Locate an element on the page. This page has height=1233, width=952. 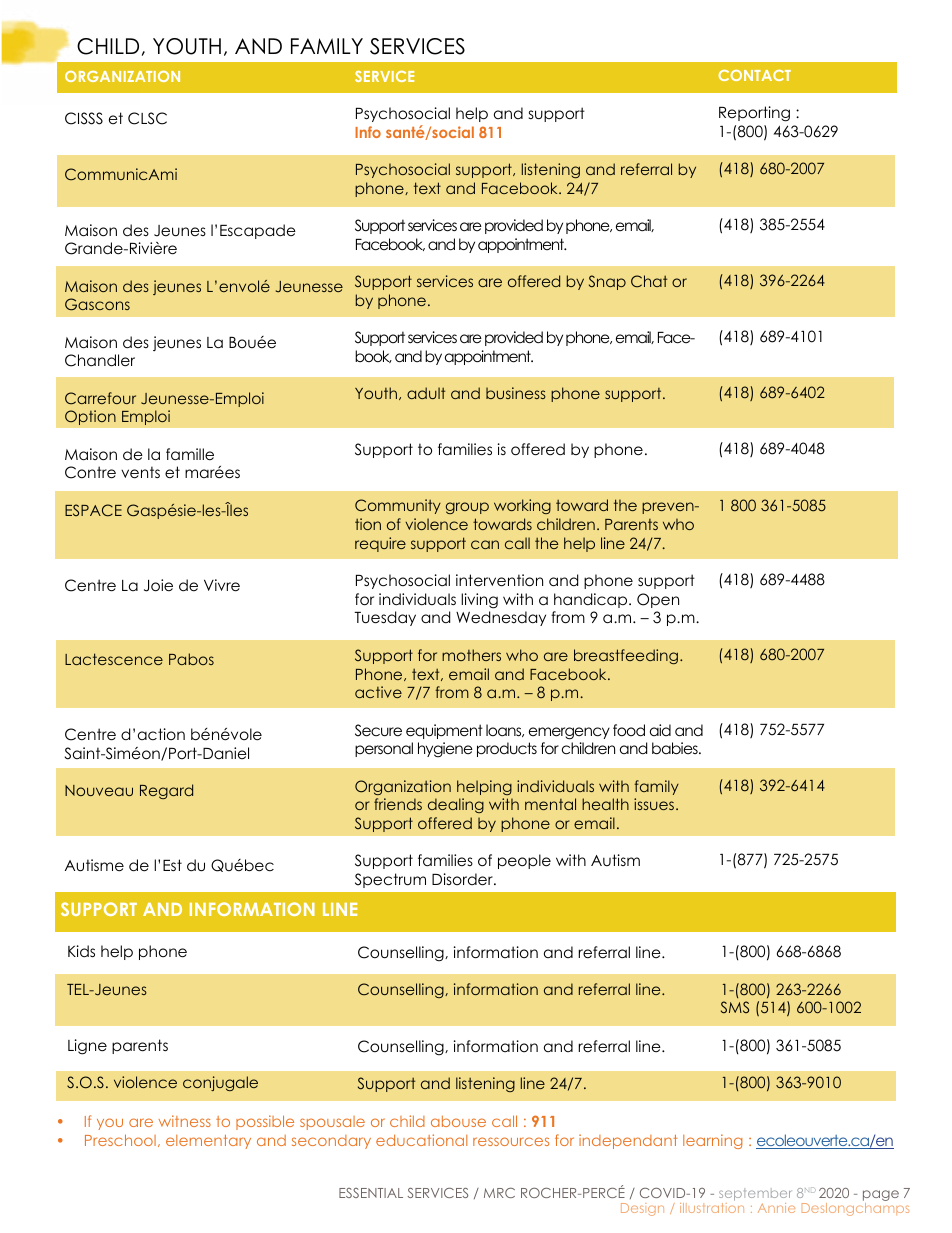
elementary is located at coordinates (208, 1142).
